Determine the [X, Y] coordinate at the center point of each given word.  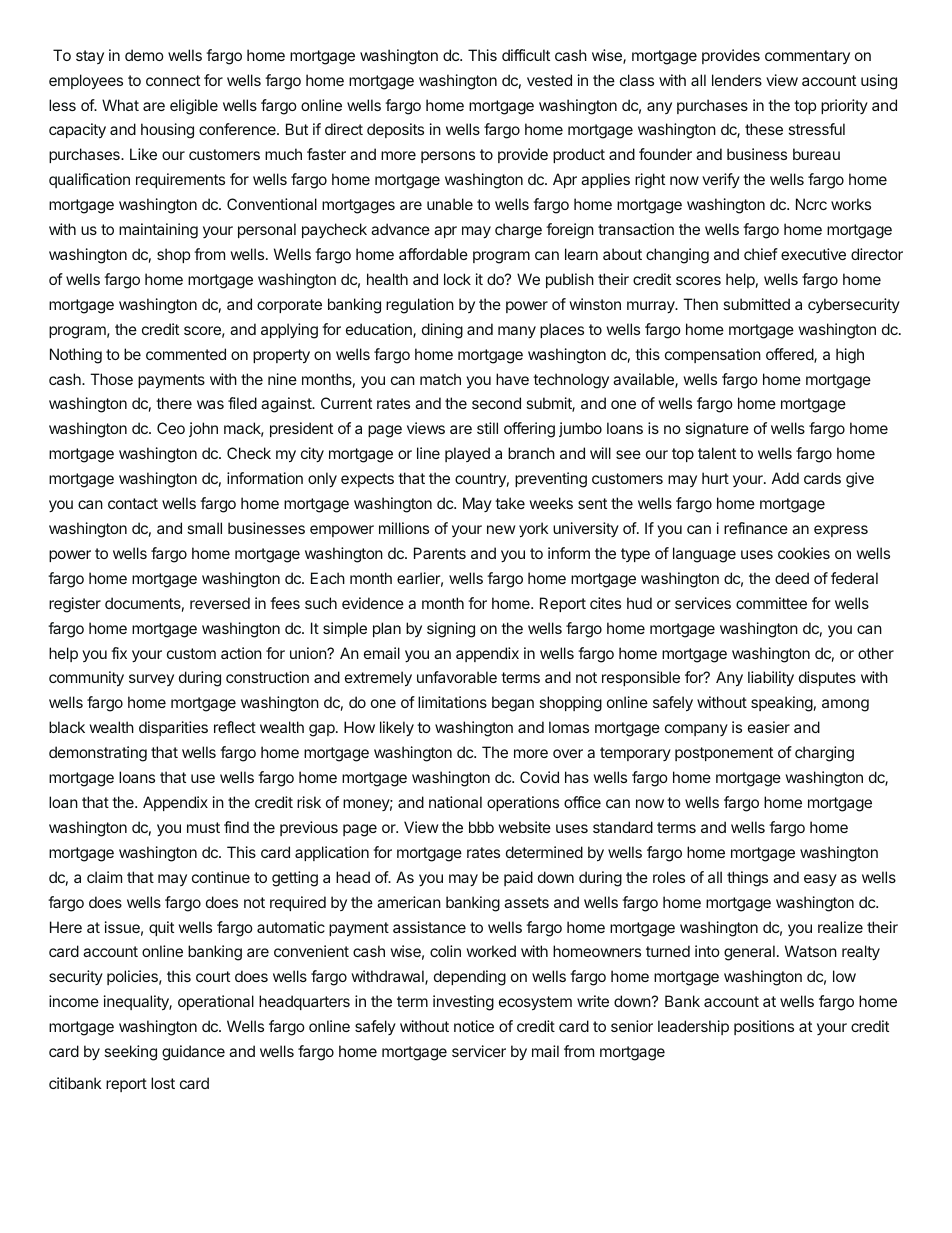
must [203, 827]
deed [792, 578]
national [455, 802]
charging [824, 754]
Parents [440, 553]
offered [790, 355]
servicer [479, 1051]
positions [764, 1027]
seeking [130, 1053]
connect [173, 80]
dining [442, 331]
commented [186, 354]
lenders [737, 80]
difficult [526, 55]
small [204, 528]
